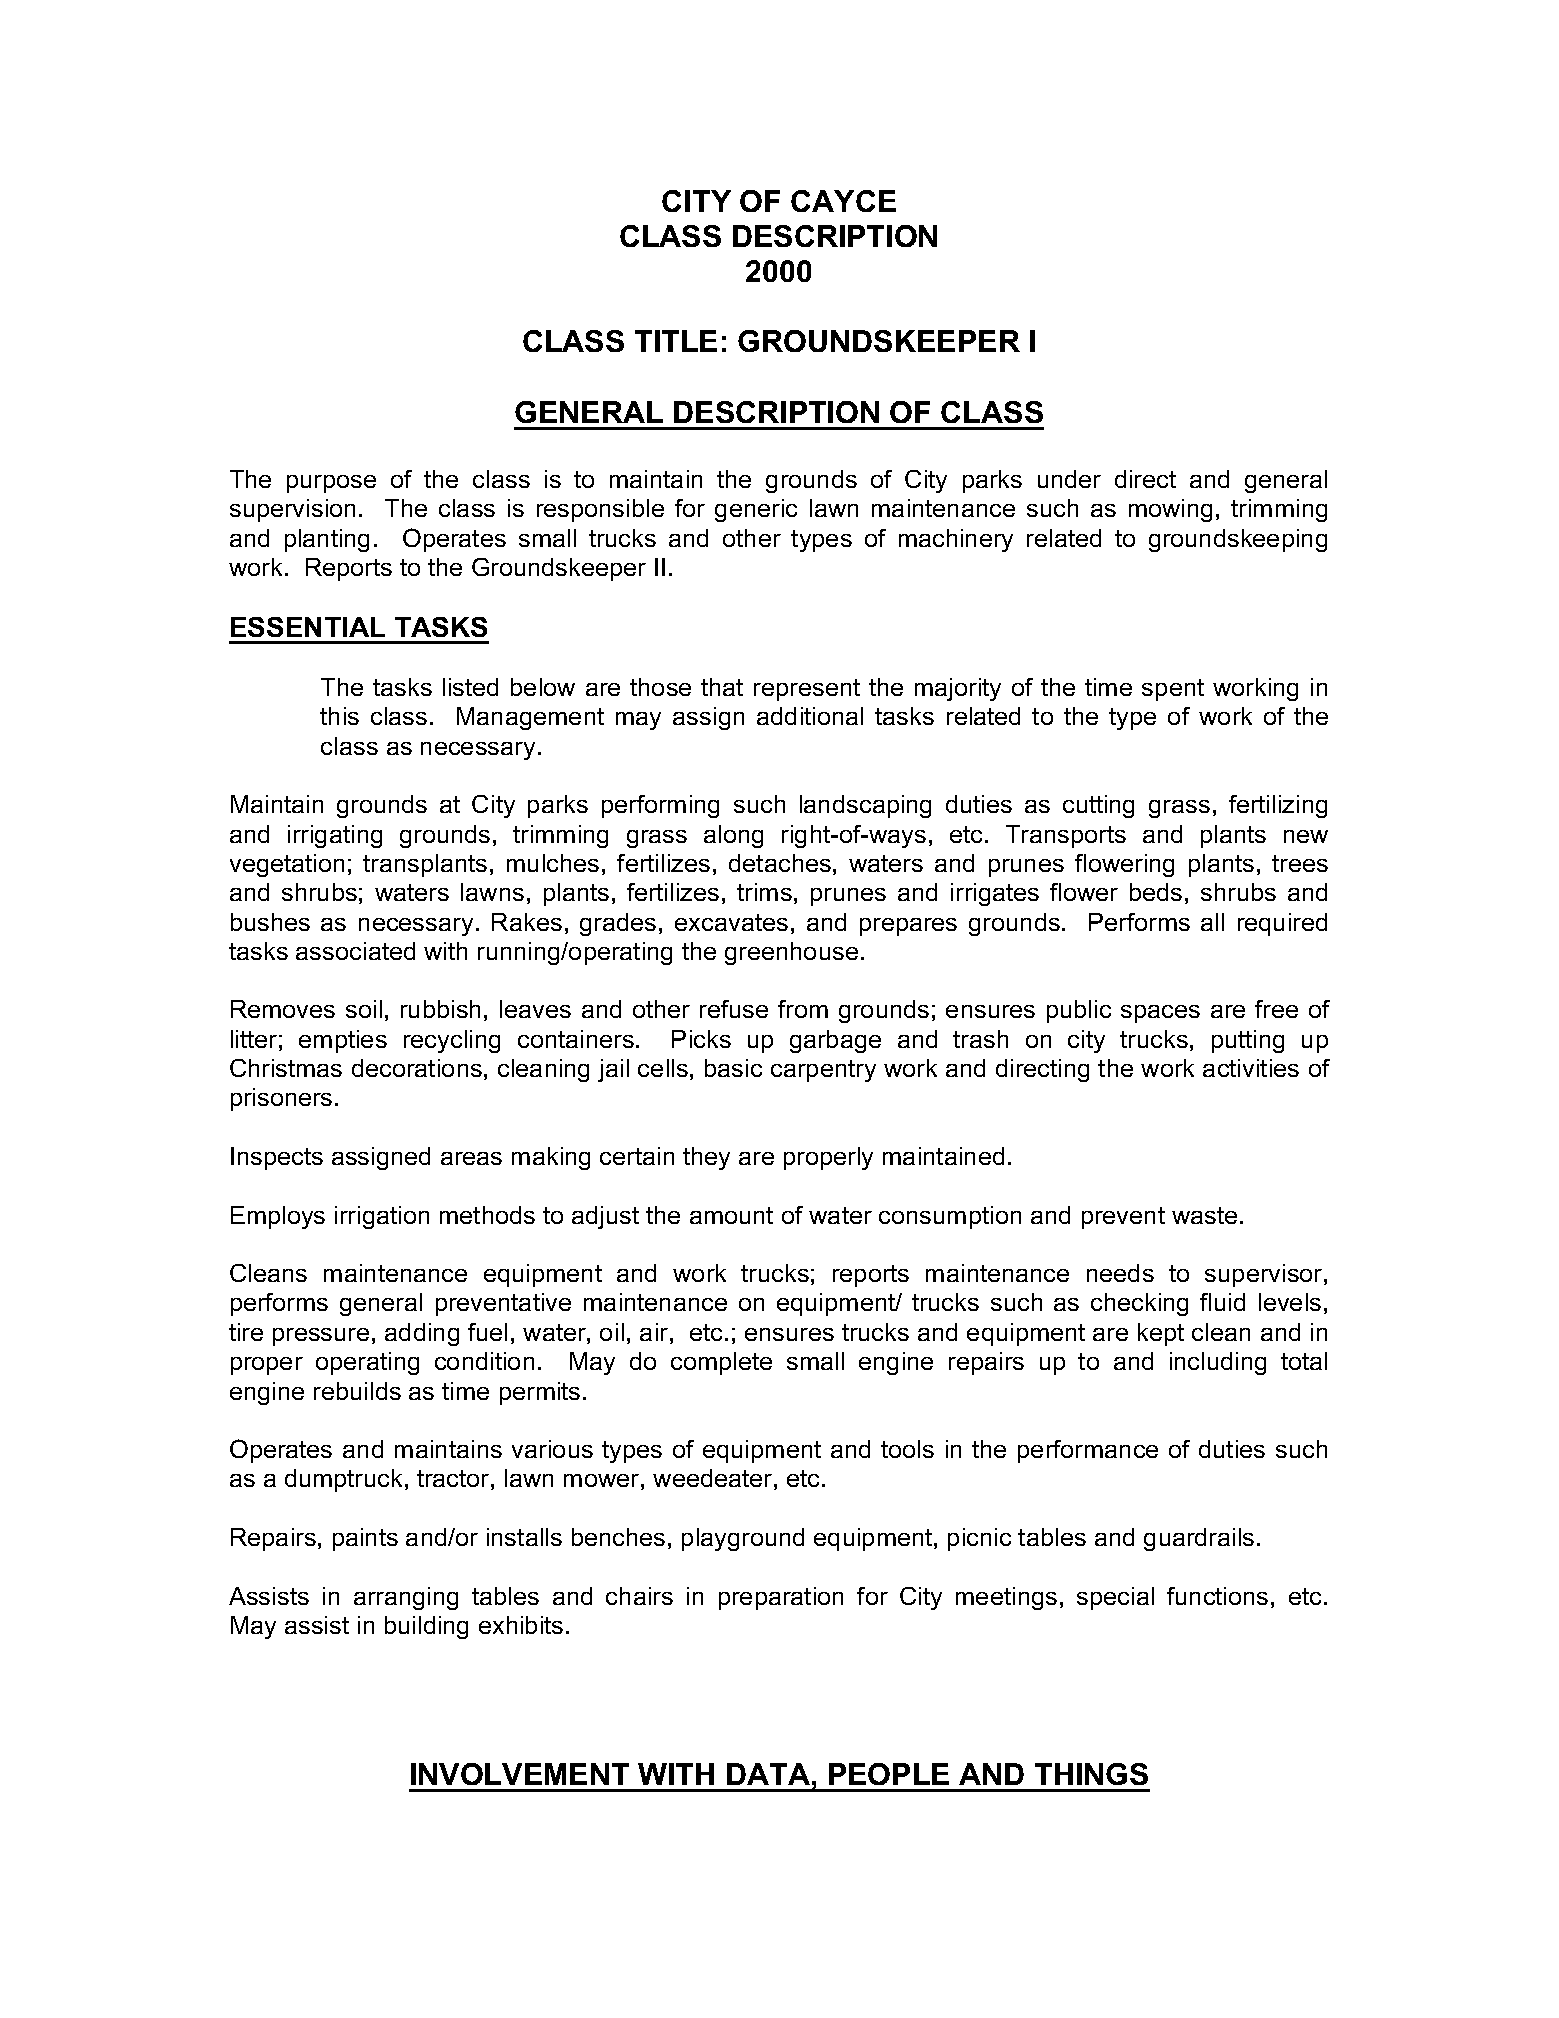 Image resolution: width=1559 pixels, height=2018 pixels. Describe the element at coordinates (768, 1774) in the screenshot. I see `DATA` at that location.
